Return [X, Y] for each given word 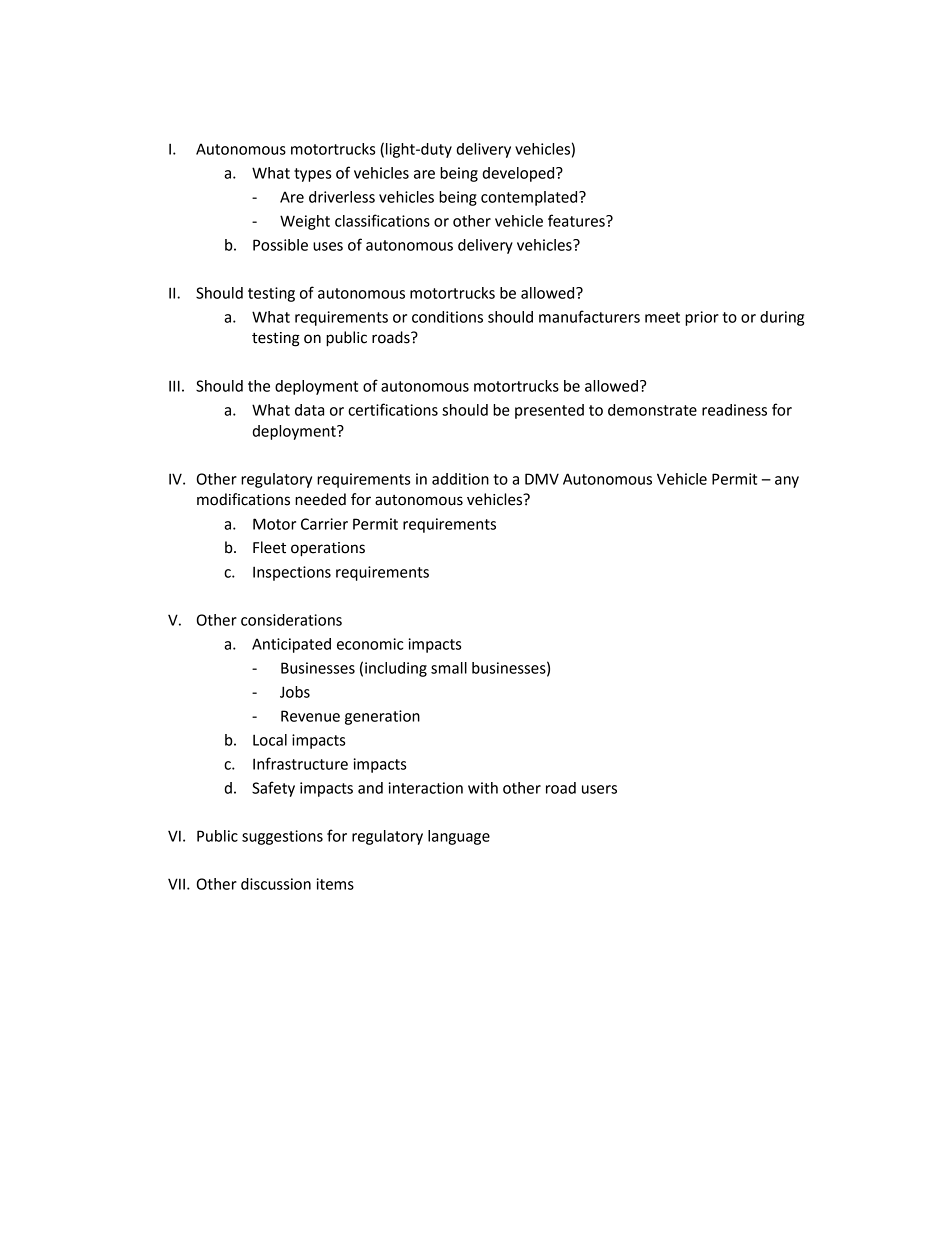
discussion [276, 884]
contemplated [530, 198]
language [459, 837]
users [599, 789]
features [577, 220]
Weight [305, 222]
